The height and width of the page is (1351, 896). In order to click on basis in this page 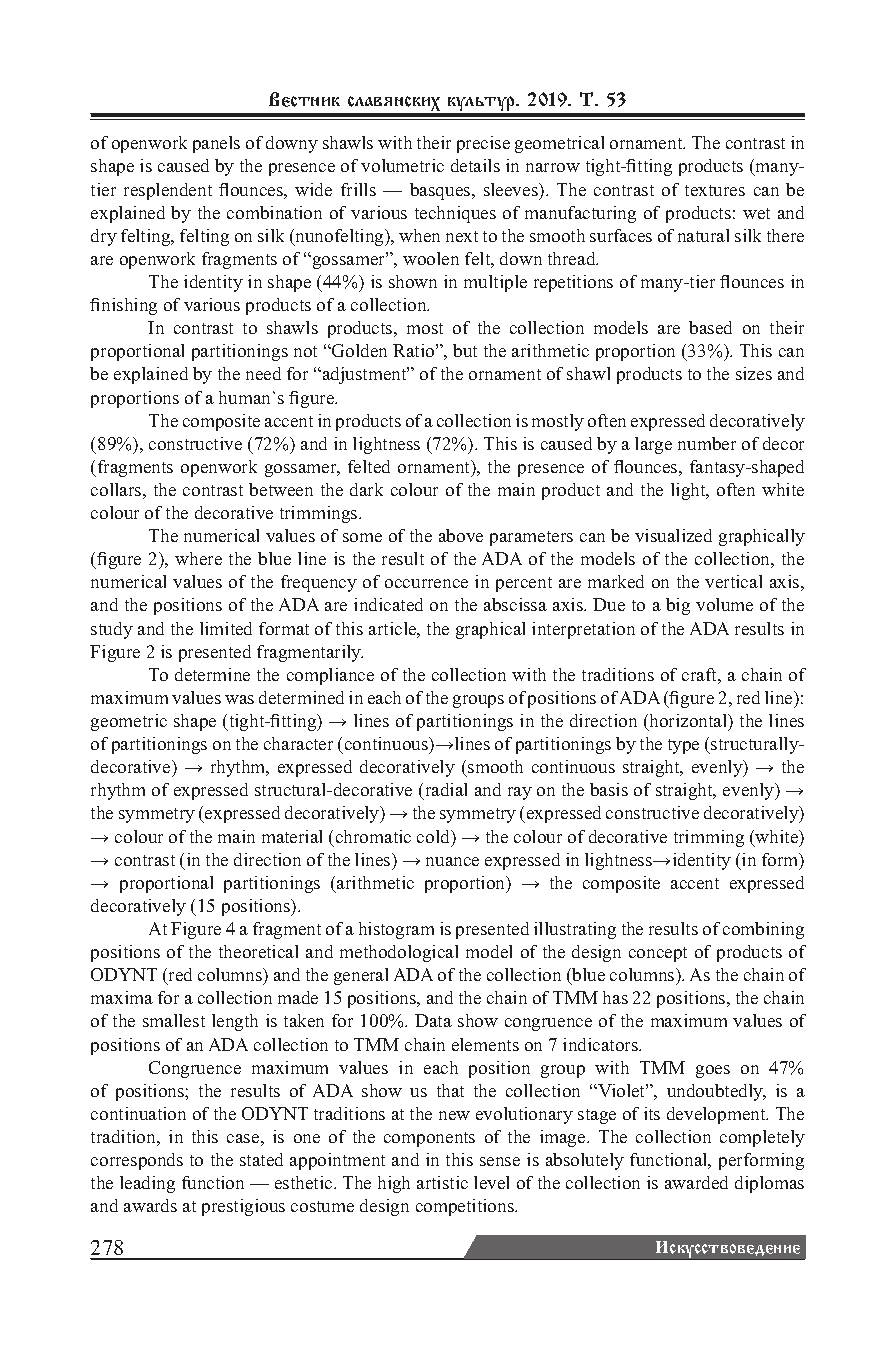, I will do `click(609, 789)`.
